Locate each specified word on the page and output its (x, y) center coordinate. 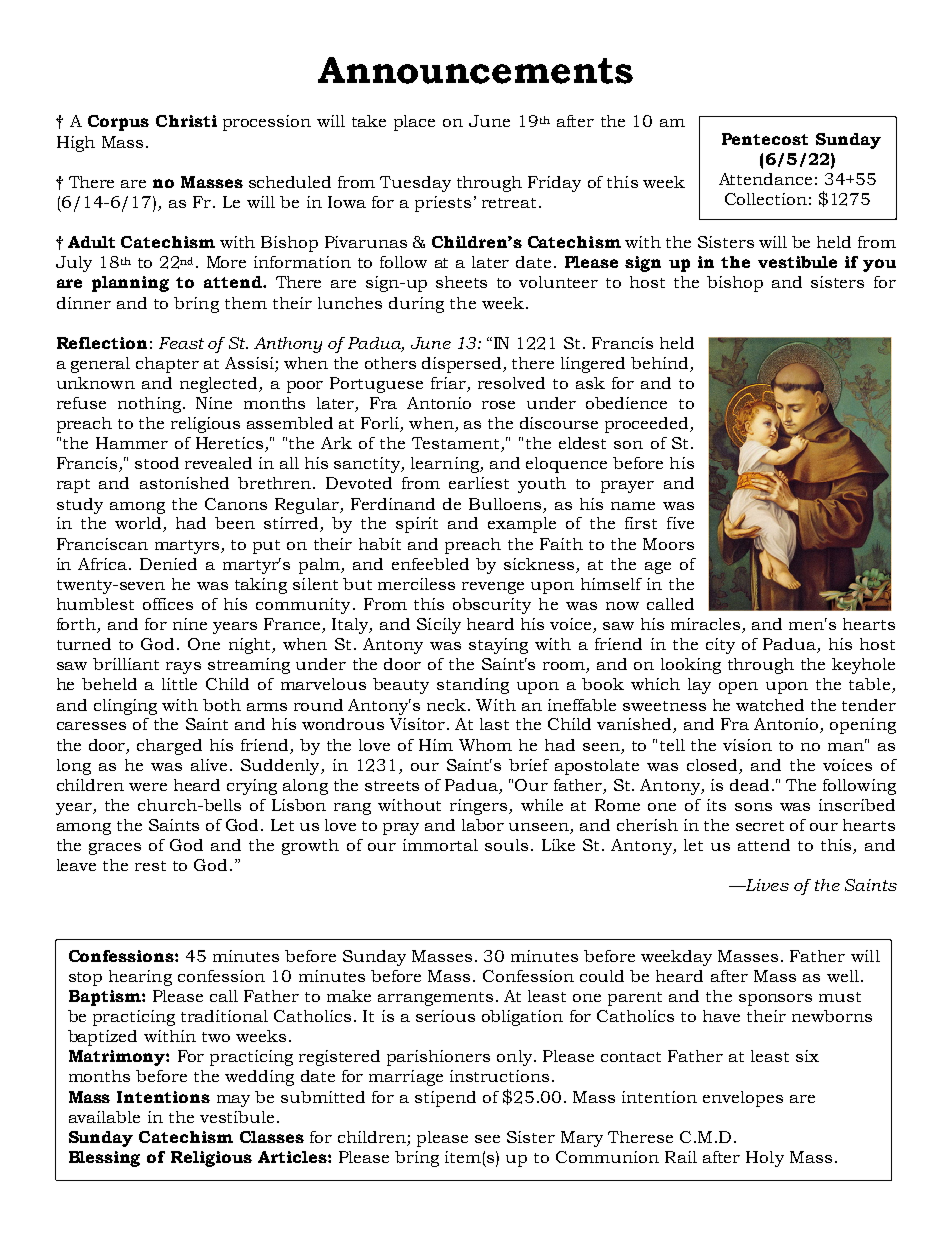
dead (749, 785)
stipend (445, 1099)
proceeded (648, 425)
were (148, 787)
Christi (186, 121)
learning (446, 465)
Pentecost (765, 139)
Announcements (475, 70)
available (104, 1117)
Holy (765, 1159)
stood (157, 463)
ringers (480, 807)
